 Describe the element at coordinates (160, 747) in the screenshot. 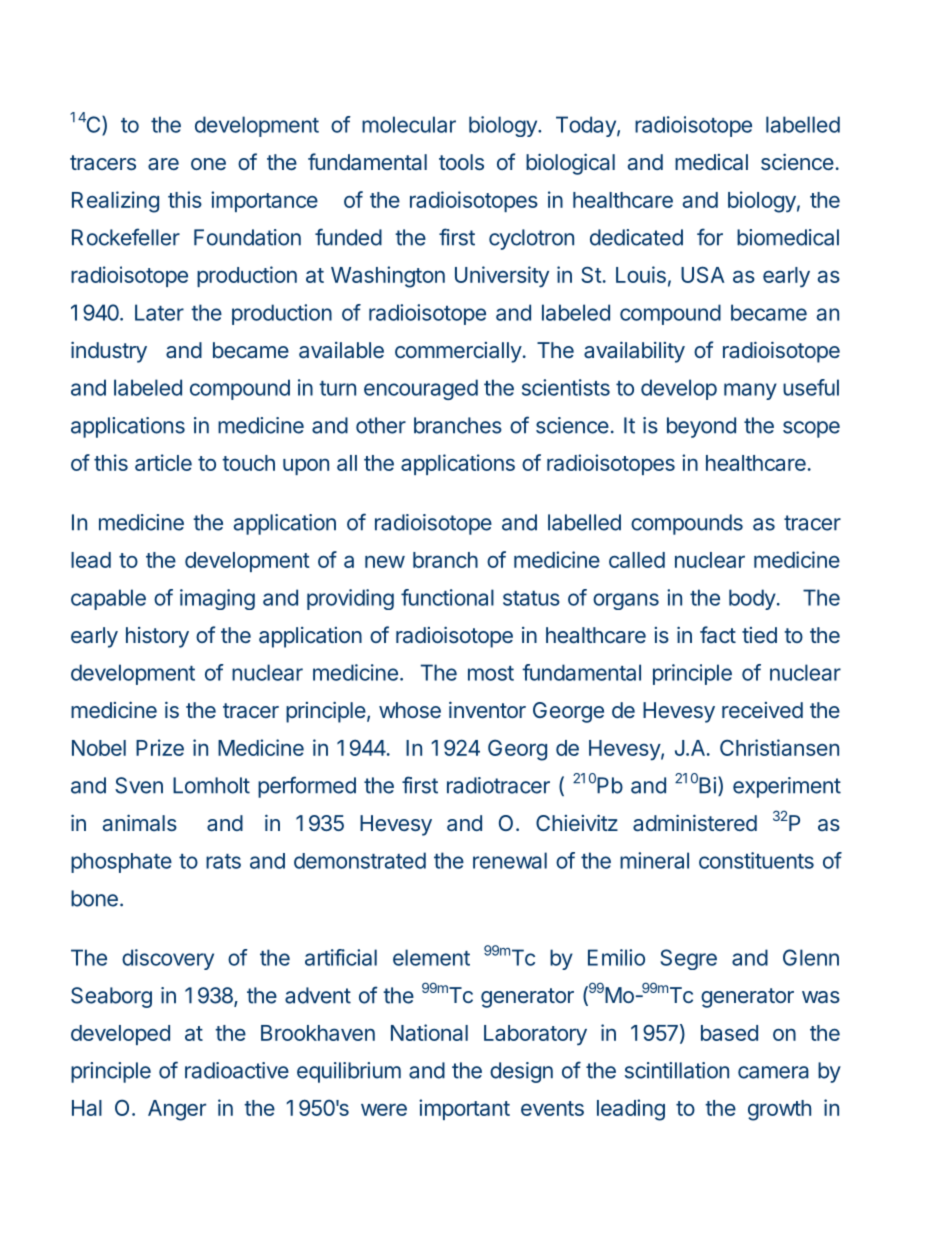

I see `Prize` at that location.
